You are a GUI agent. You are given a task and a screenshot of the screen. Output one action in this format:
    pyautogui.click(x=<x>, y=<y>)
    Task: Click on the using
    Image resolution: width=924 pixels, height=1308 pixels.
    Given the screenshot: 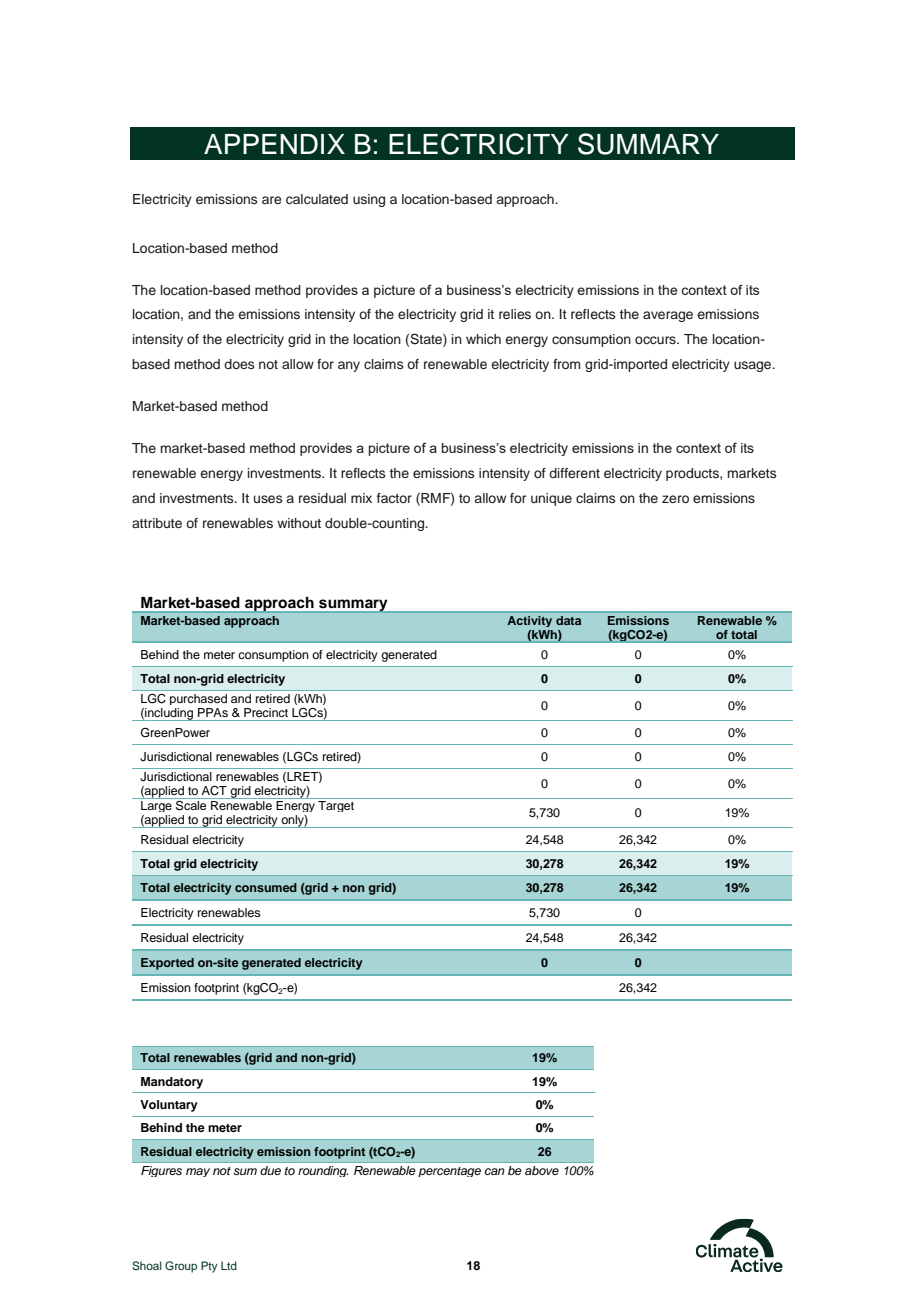 What is the action you would take?
    pyautogui.click(x=369, y=200)
